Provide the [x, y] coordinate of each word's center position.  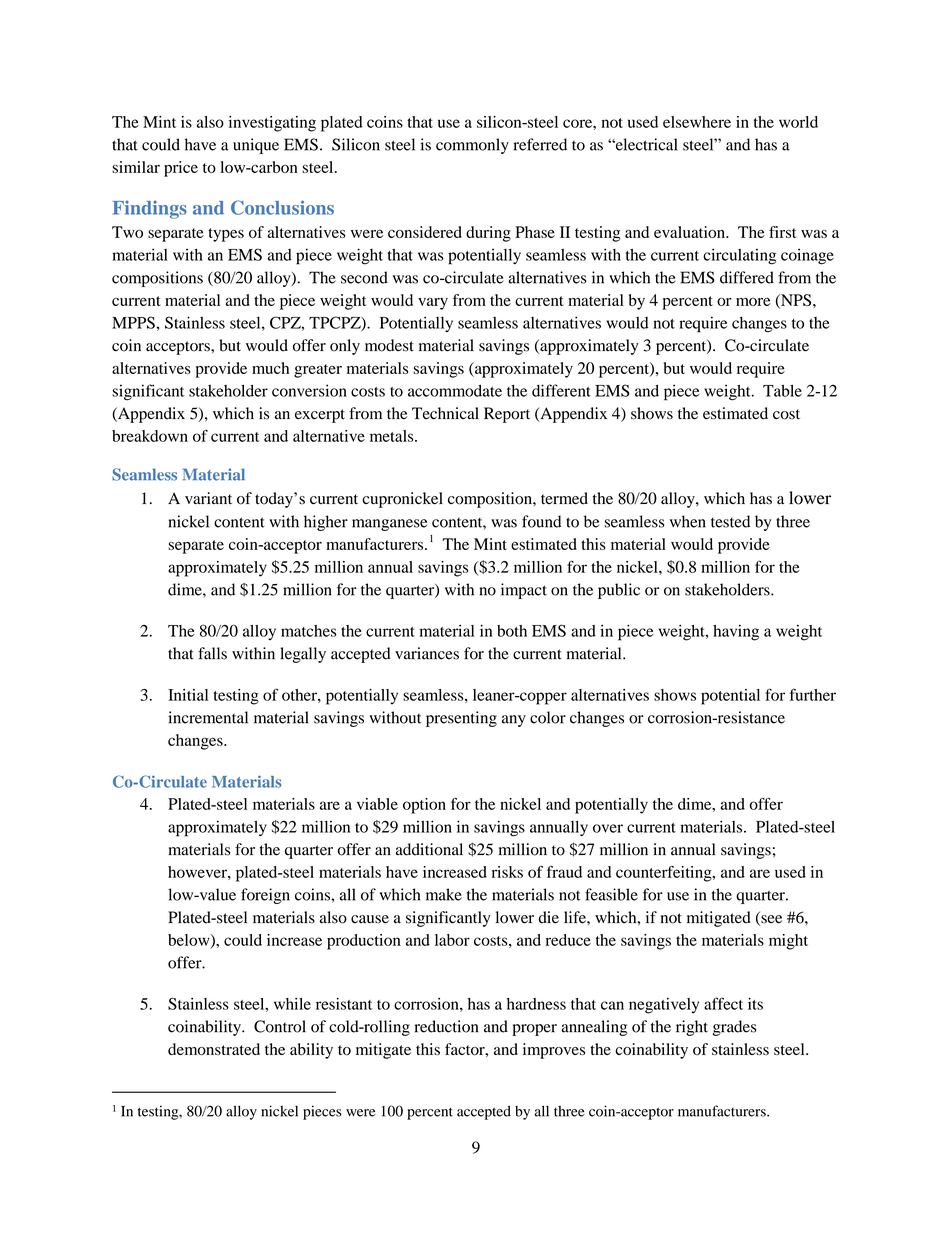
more [753, 302]
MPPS [133, 322]
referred [540, 144]
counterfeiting [665, 874]
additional [429, 849]
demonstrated [214, 1049]
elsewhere [697, 122]
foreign [265, 896]
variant [208, 498]
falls [212, 653]
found [541, 521]
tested [730, 521]
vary [433, 304]
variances [427, 653]
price [181, 169]
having [736, 633]
